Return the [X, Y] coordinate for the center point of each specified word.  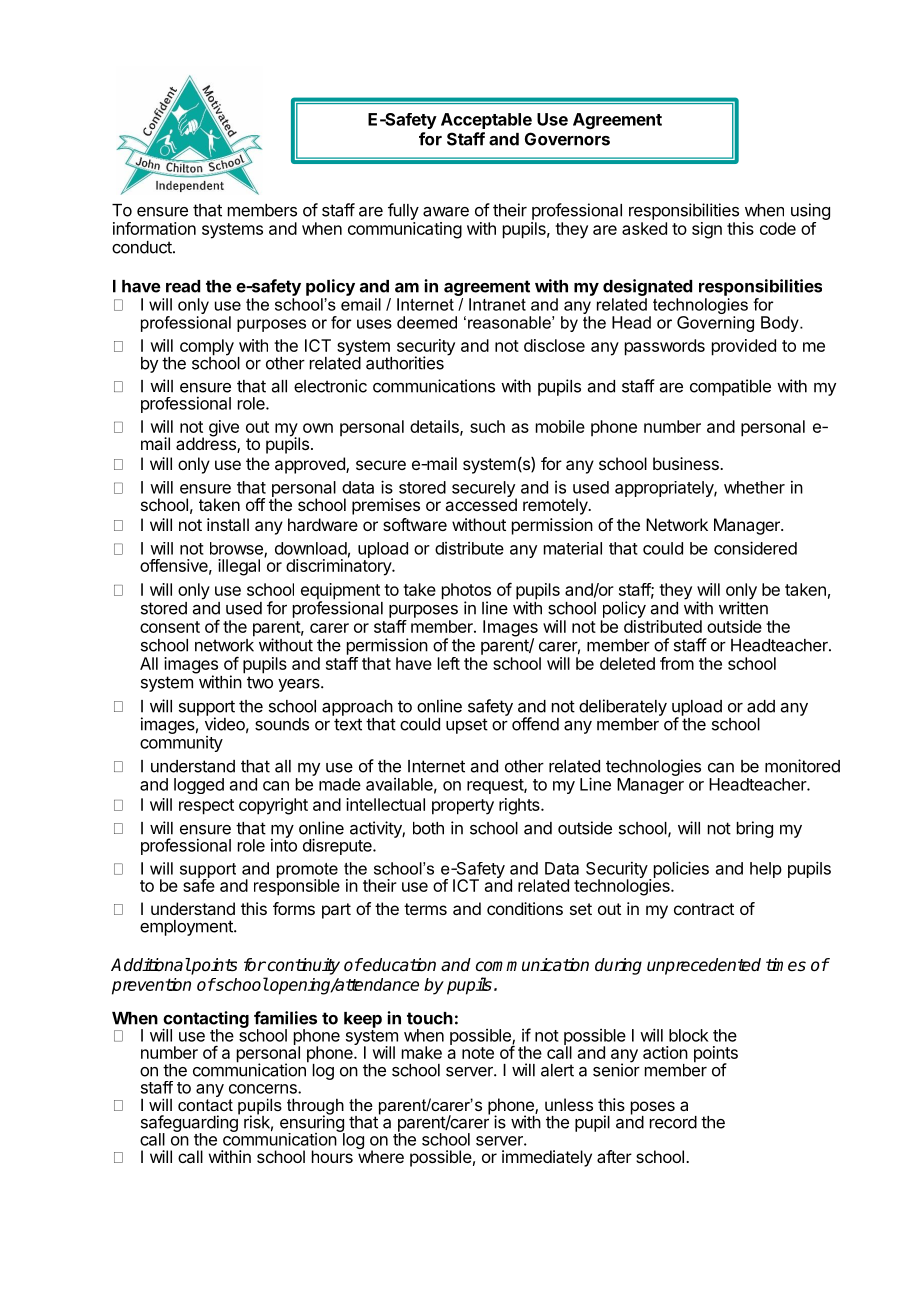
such [487, 426]
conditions [525, 908]
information [154, 228]
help [766, 870]
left [449, 663]
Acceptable [486, 121]
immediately [547, 1158]
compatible [730, 387]
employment [187, 928]
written [743, 608]
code [778, 228]
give [224, 428]
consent [170, 627]
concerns [264, 1089]
